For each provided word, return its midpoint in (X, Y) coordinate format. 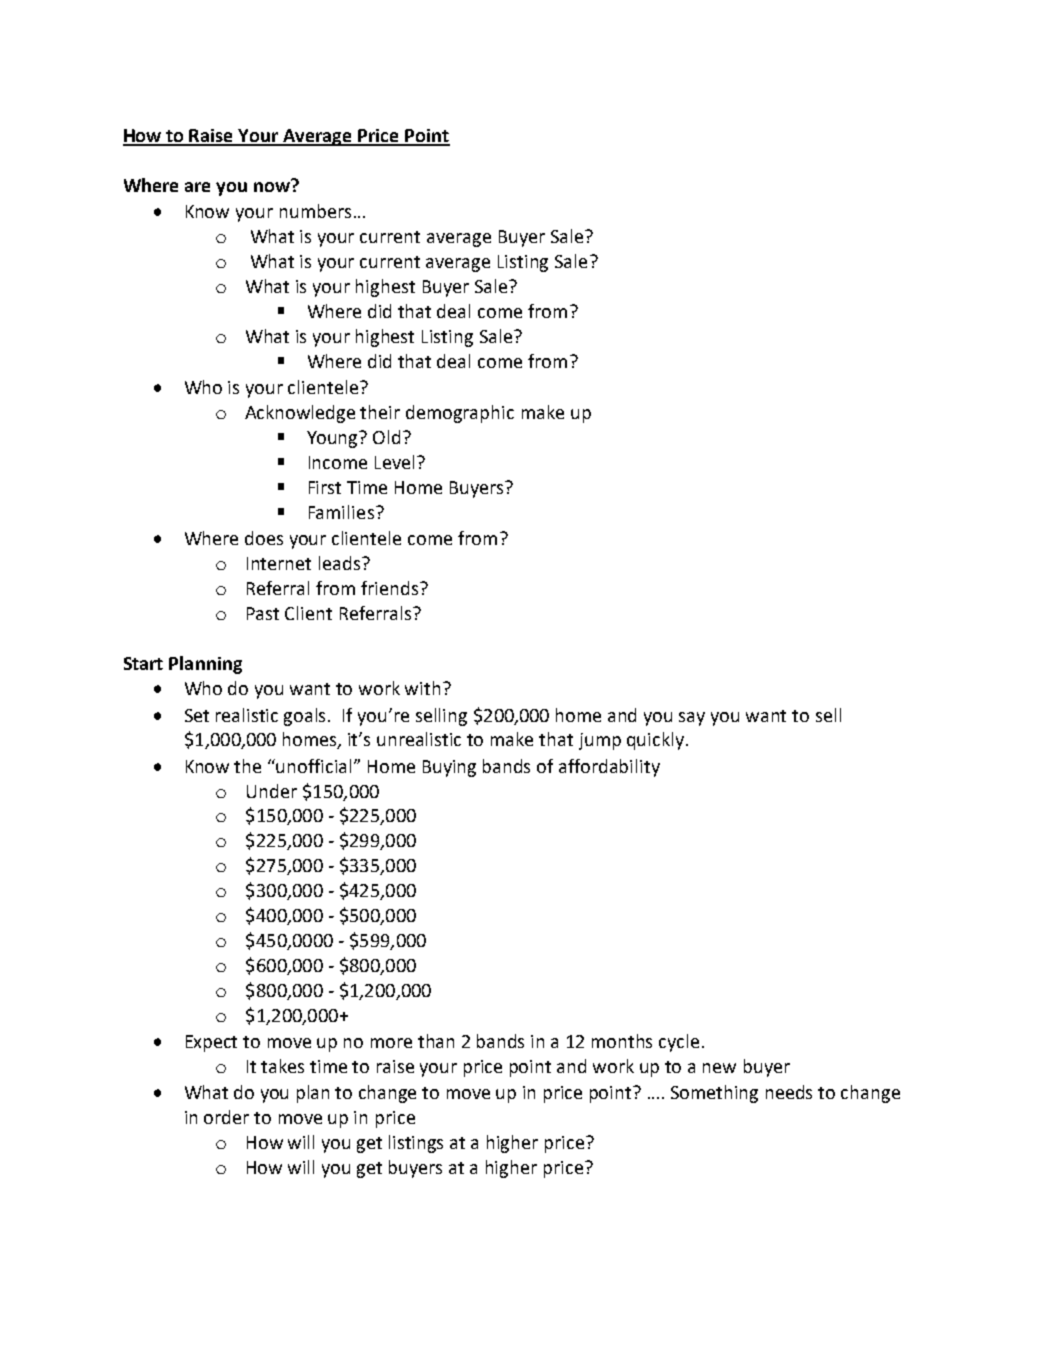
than (436, 1041)
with (422, 688)
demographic (460, 414)
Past (263, 613)
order (226, 1117)
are (197, 187)
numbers (315, 211)
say (692, 719)
